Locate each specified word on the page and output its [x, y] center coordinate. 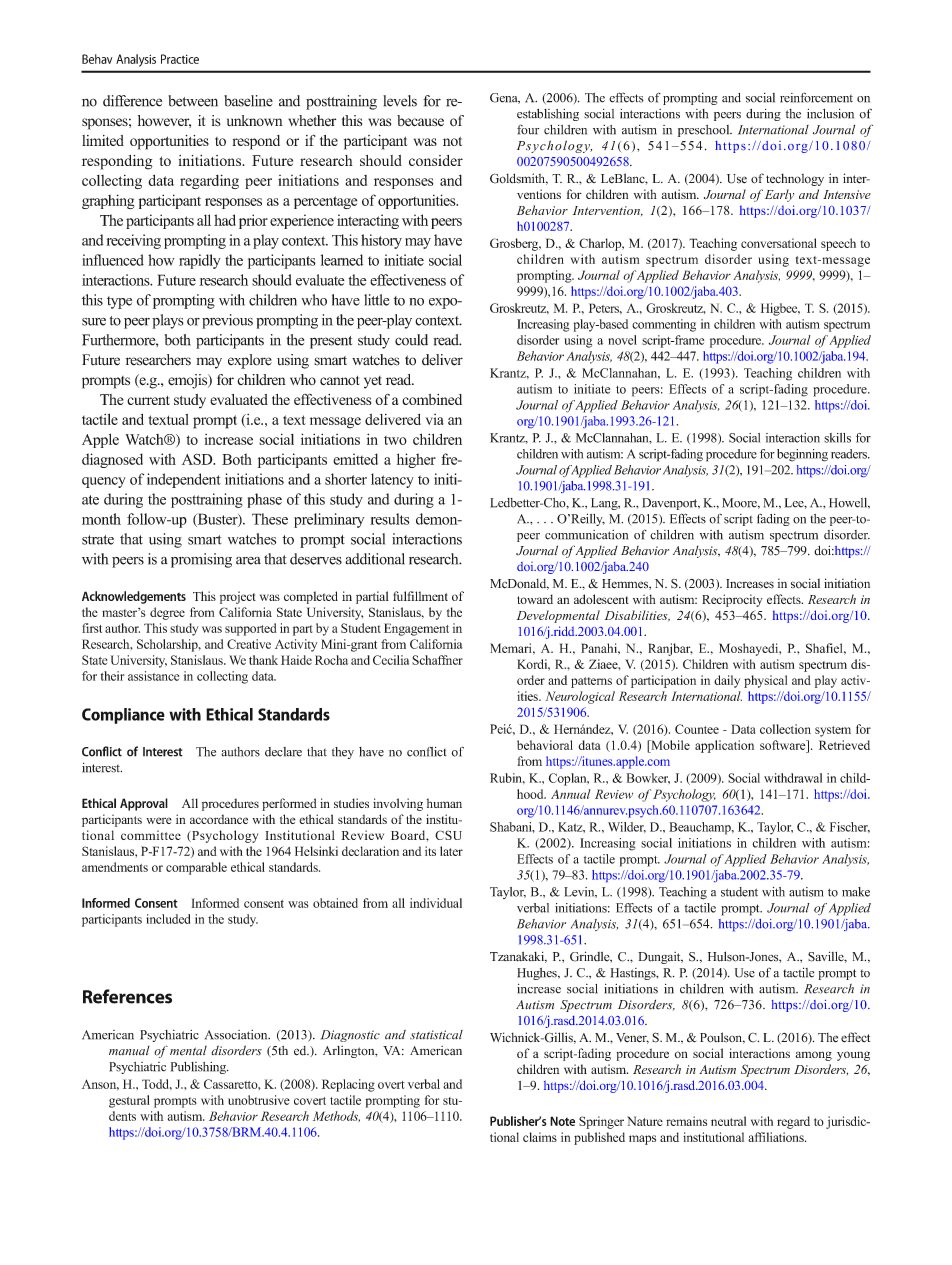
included [168, 919]
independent [184, 480]
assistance [153, 676]
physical [765, 681]
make [856, 892]
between [193, 101]
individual [436, 903]
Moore [740, 503]
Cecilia [391, 660]
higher [416, 460]
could [411, 340]
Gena [505, 98]
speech [838, 244]
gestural [129, 1101]
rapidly [200, 261]
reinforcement [816, 97]
